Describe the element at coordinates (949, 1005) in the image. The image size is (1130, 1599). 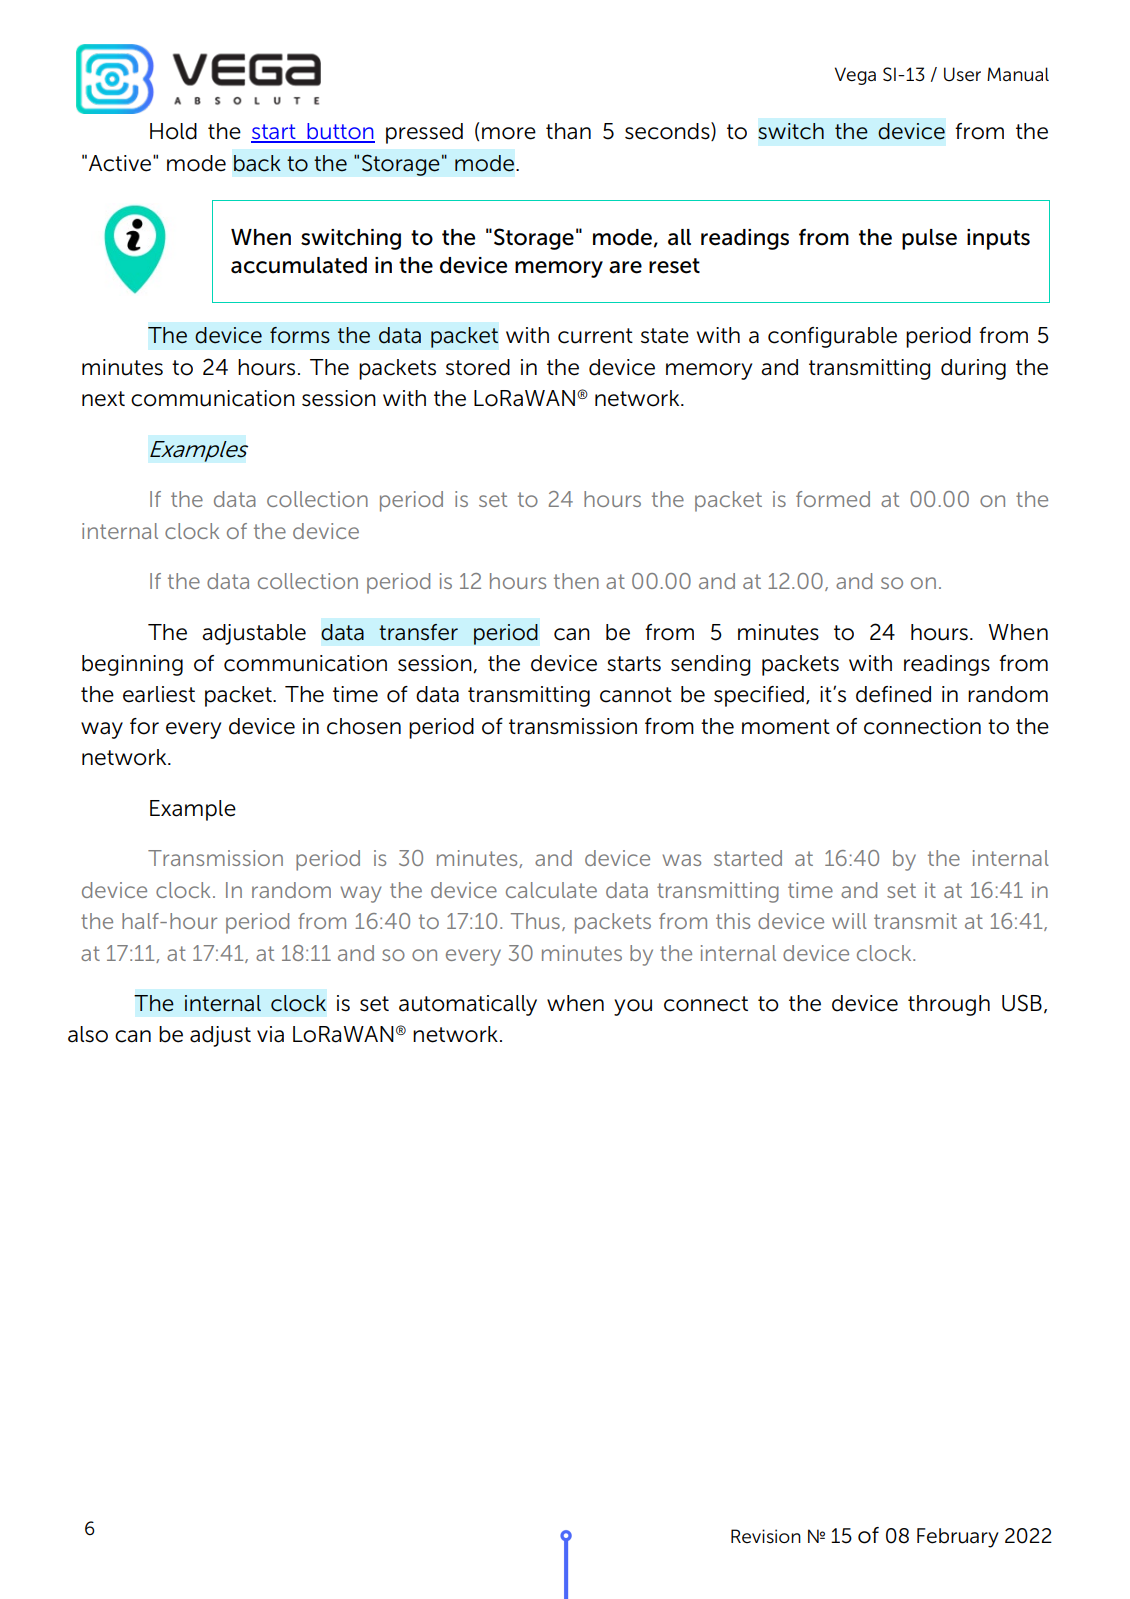
I see `through` at that location.
